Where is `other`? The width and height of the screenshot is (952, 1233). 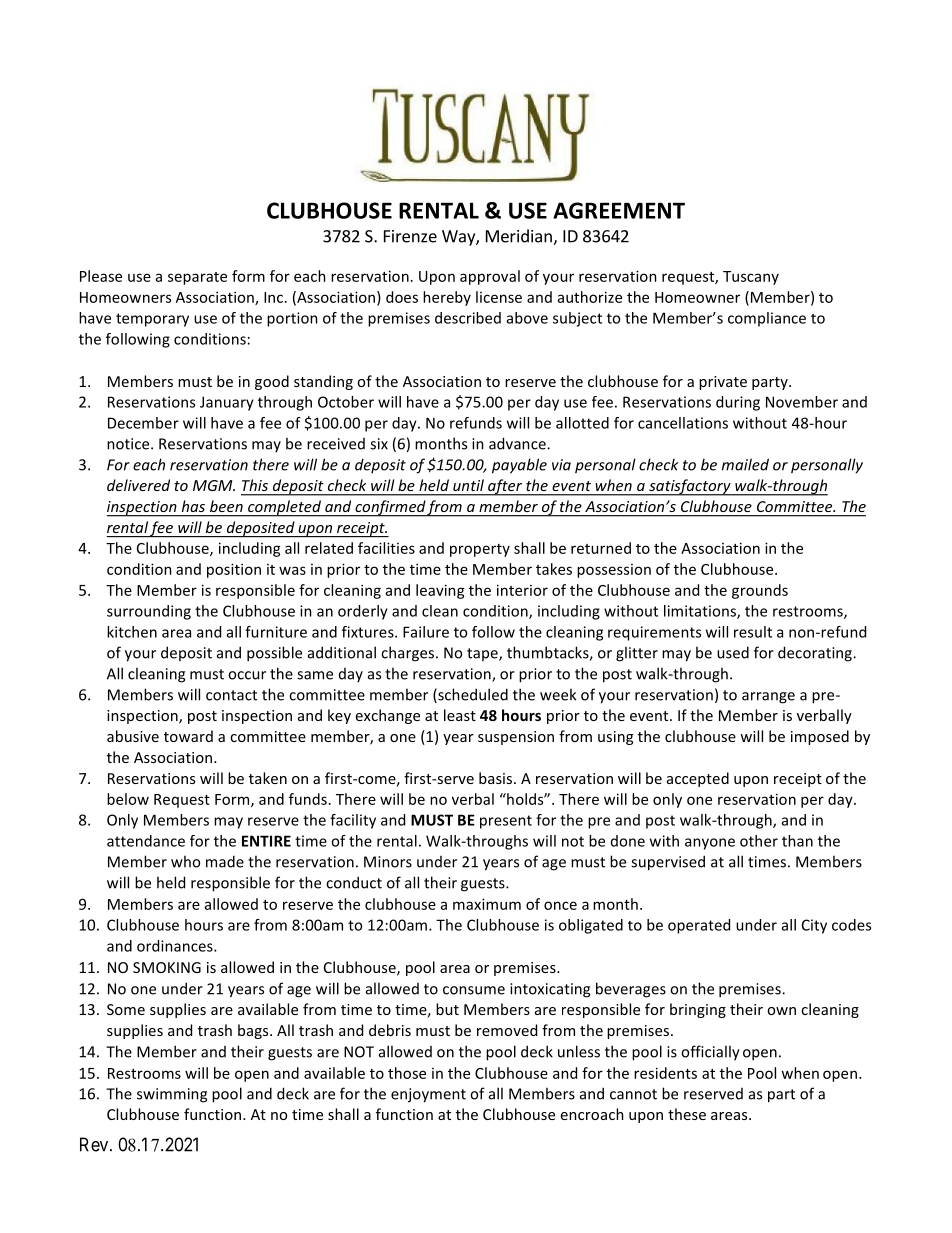
other is located at coordinates (759, 841).
